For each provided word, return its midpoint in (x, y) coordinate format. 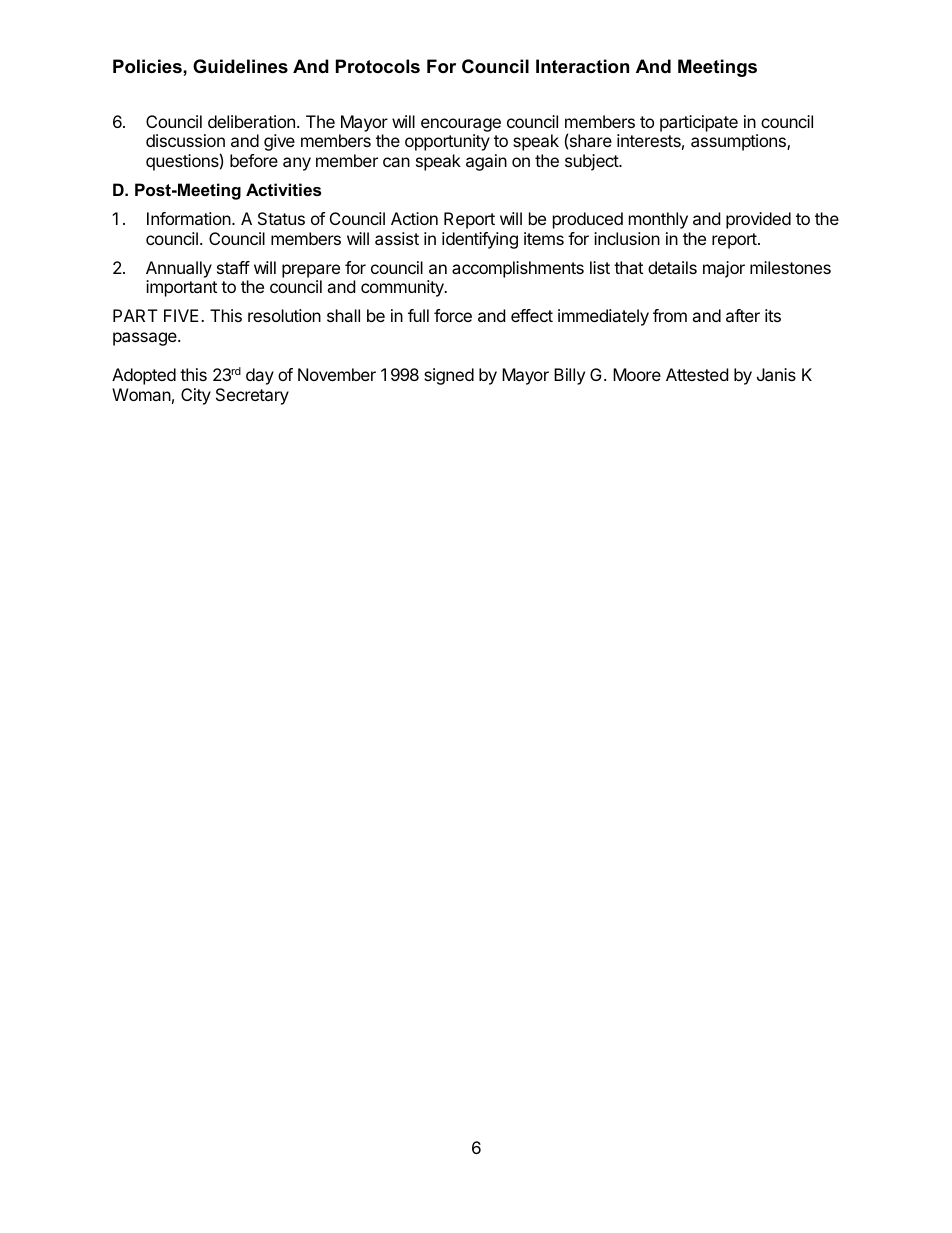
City (196, 396)
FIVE (183, 315)
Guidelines (240, 66)
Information (190, 218)
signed (449, 376)
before (254, 160)
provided (758, 220)
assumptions (739, 142)
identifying (480, 240)
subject (592, 162)
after (743, 315)
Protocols (378, 66)
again (486, 162)
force (453, 315)
